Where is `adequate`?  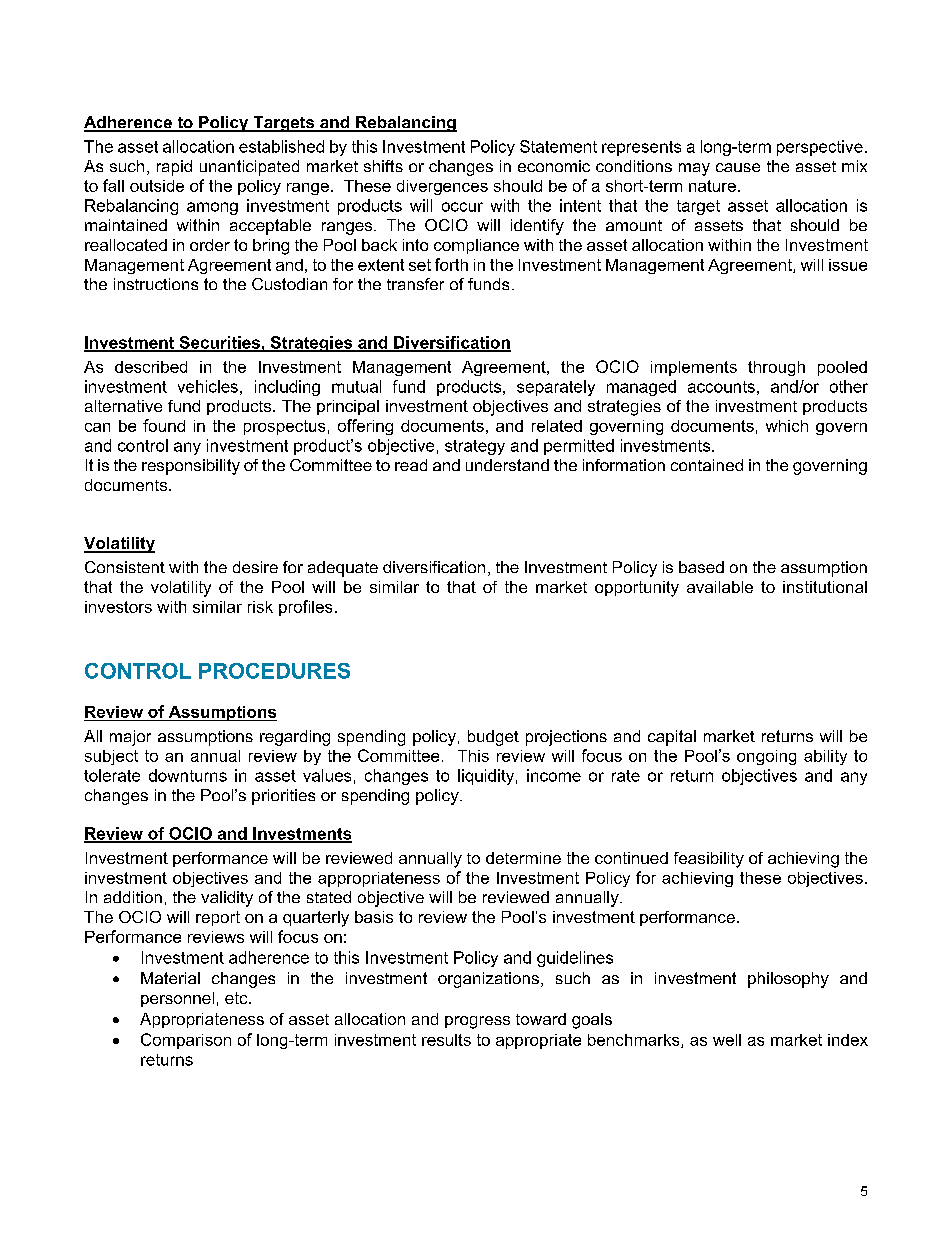
adequate is located at coordinates (343, 569).
